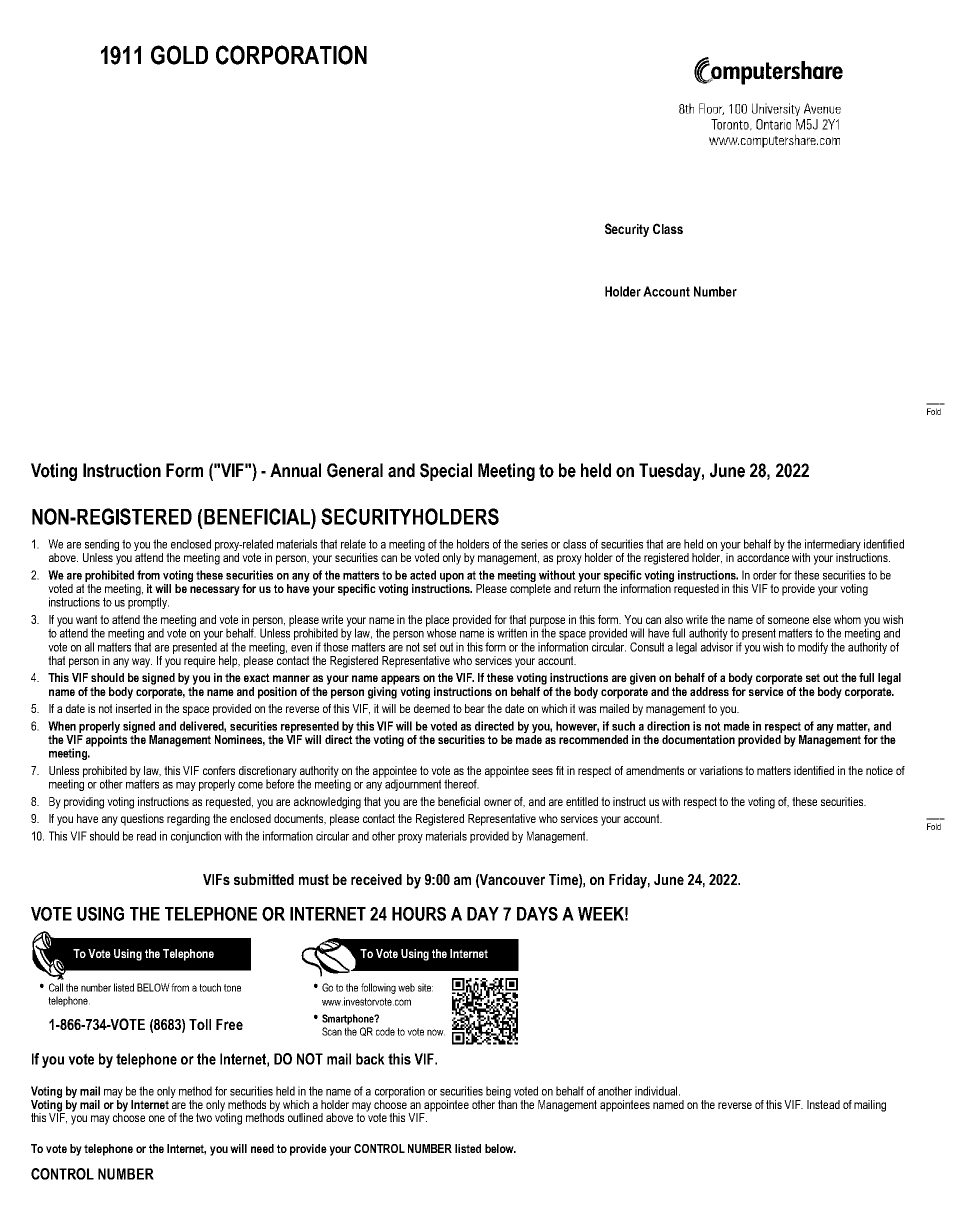 The image size is (953, 1232). Describe the element at coordinates (721, 770) in the screenshot. I see `variations` at that location.
